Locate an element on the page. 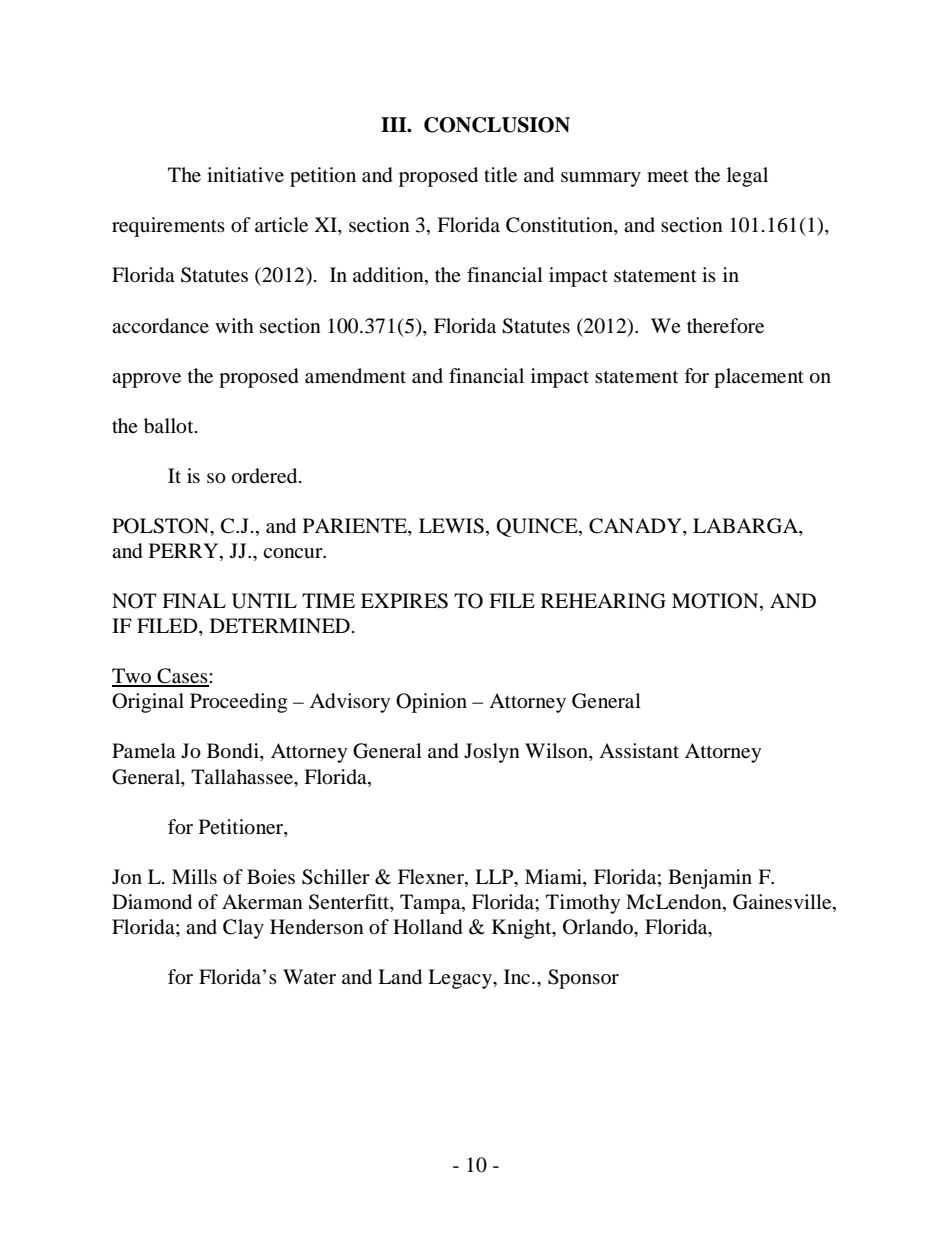 This document has height=1233, width=952. Clay is located at coordinates (243, 929).
